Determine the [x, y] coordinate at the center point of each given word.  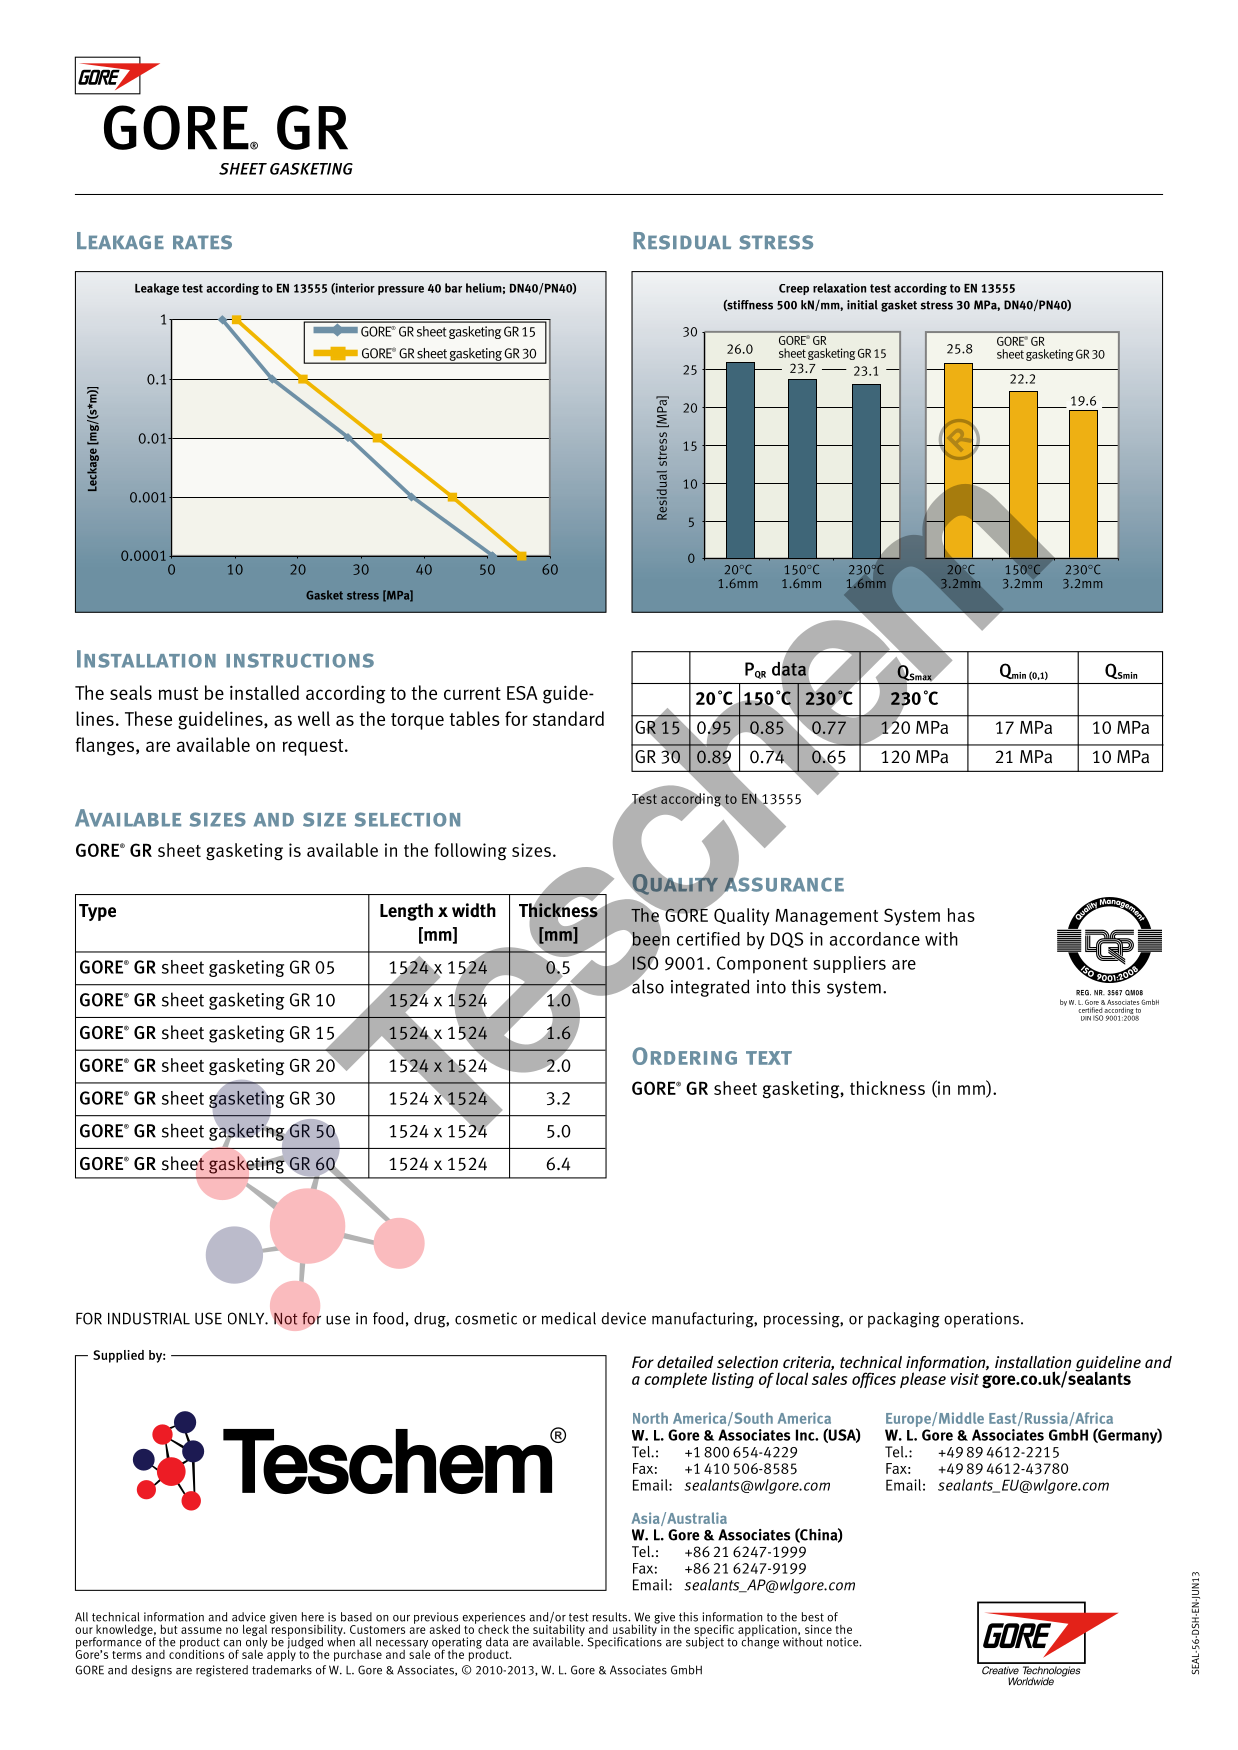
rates [202, 242]
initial [862, 305]
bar [453, 288]
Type [97, 912]
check [493, 1629]
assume [201, 1630]
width [474, 910]
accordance [875, 939]
